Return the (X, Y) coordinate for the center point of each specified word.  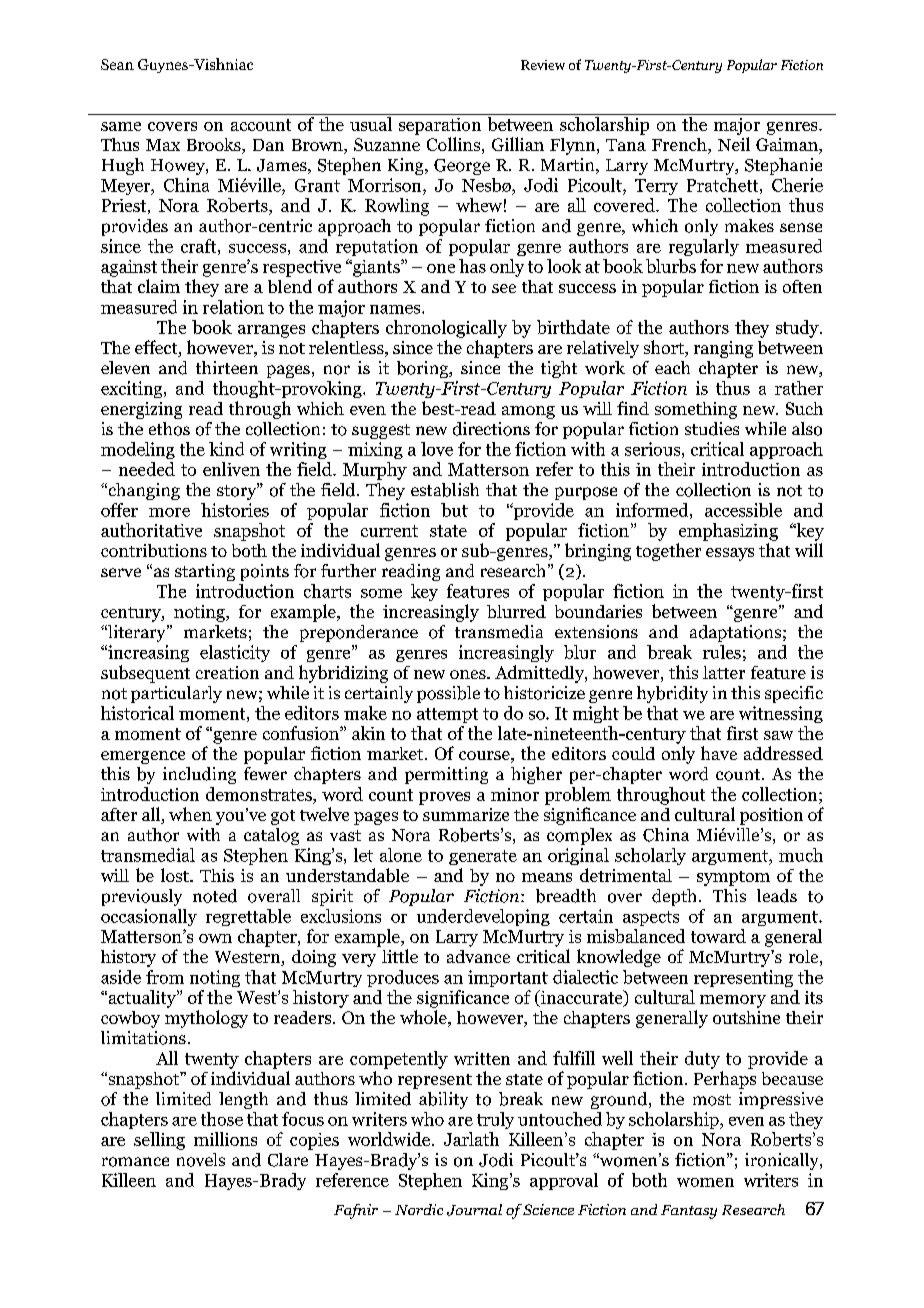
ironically (783, 1161)
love (437, 449)
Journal (474, 1210)
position (771, 816)
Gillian (518, 144)
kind (226, 449)
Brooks (215, 146)
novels (201, 1160)
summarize (466, 814)
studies (712, 429)
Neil (734, 144)
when (190, 814)
